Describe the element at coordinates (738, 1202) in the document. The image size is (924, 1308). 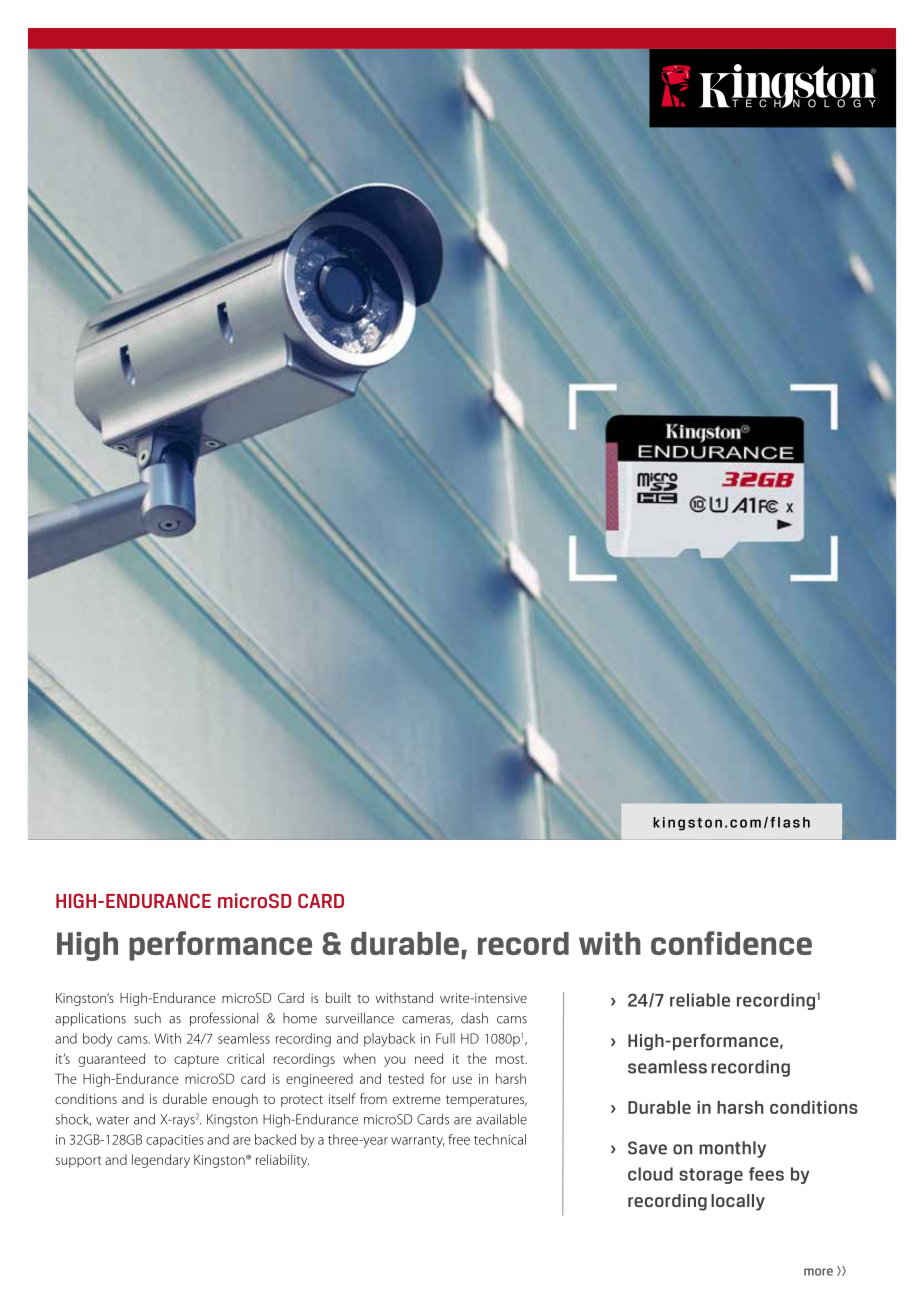
I see `locally` at that location.
